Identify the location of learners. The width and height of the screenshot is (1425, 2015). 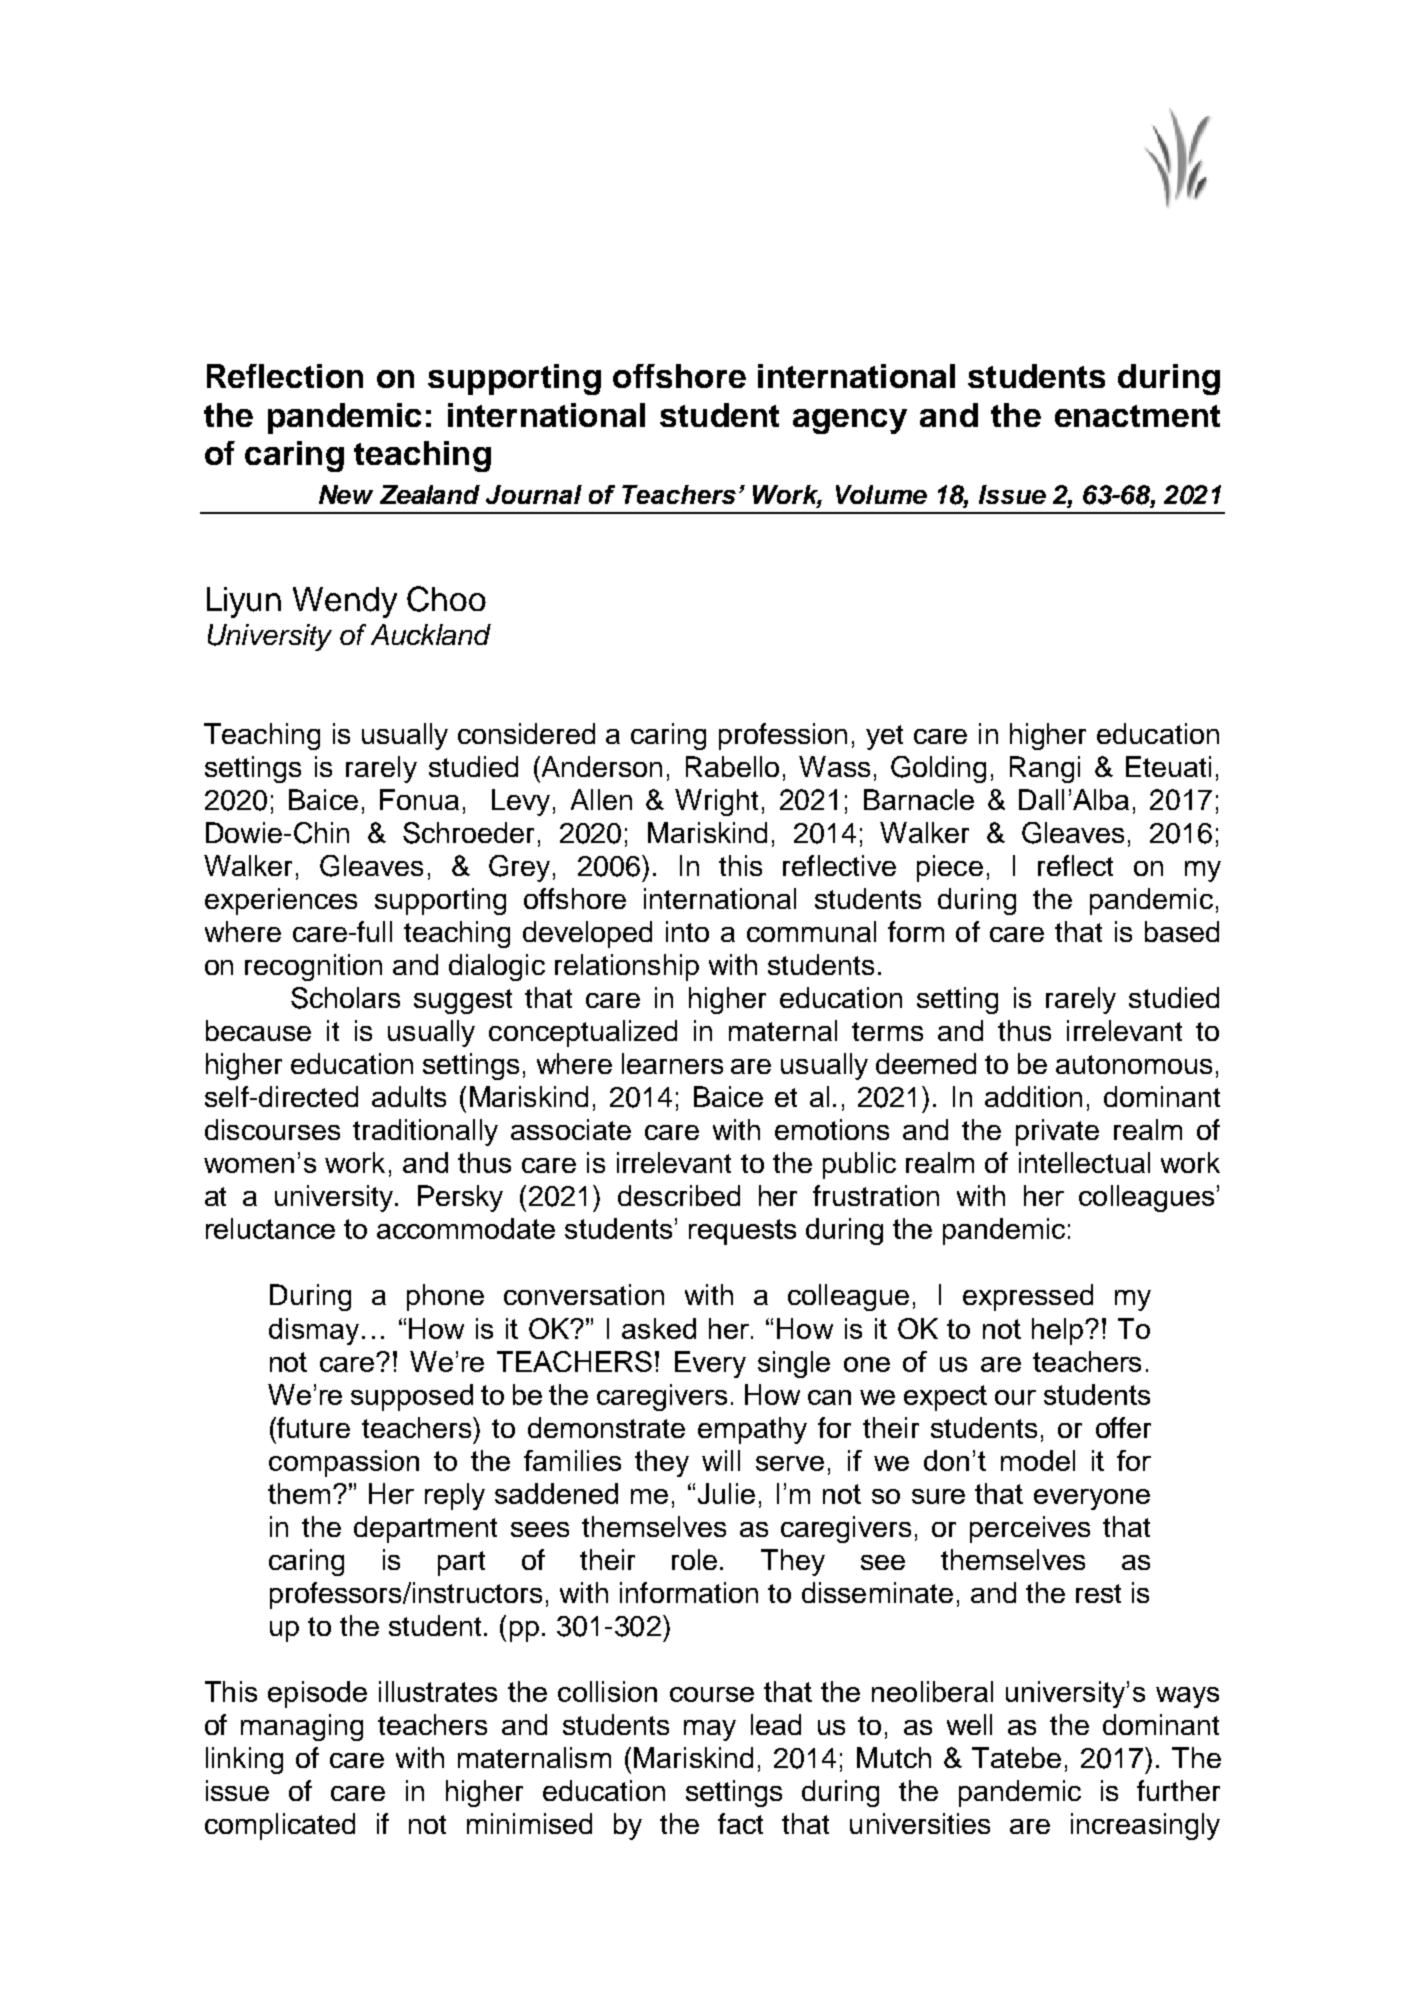
(672, 1063).
